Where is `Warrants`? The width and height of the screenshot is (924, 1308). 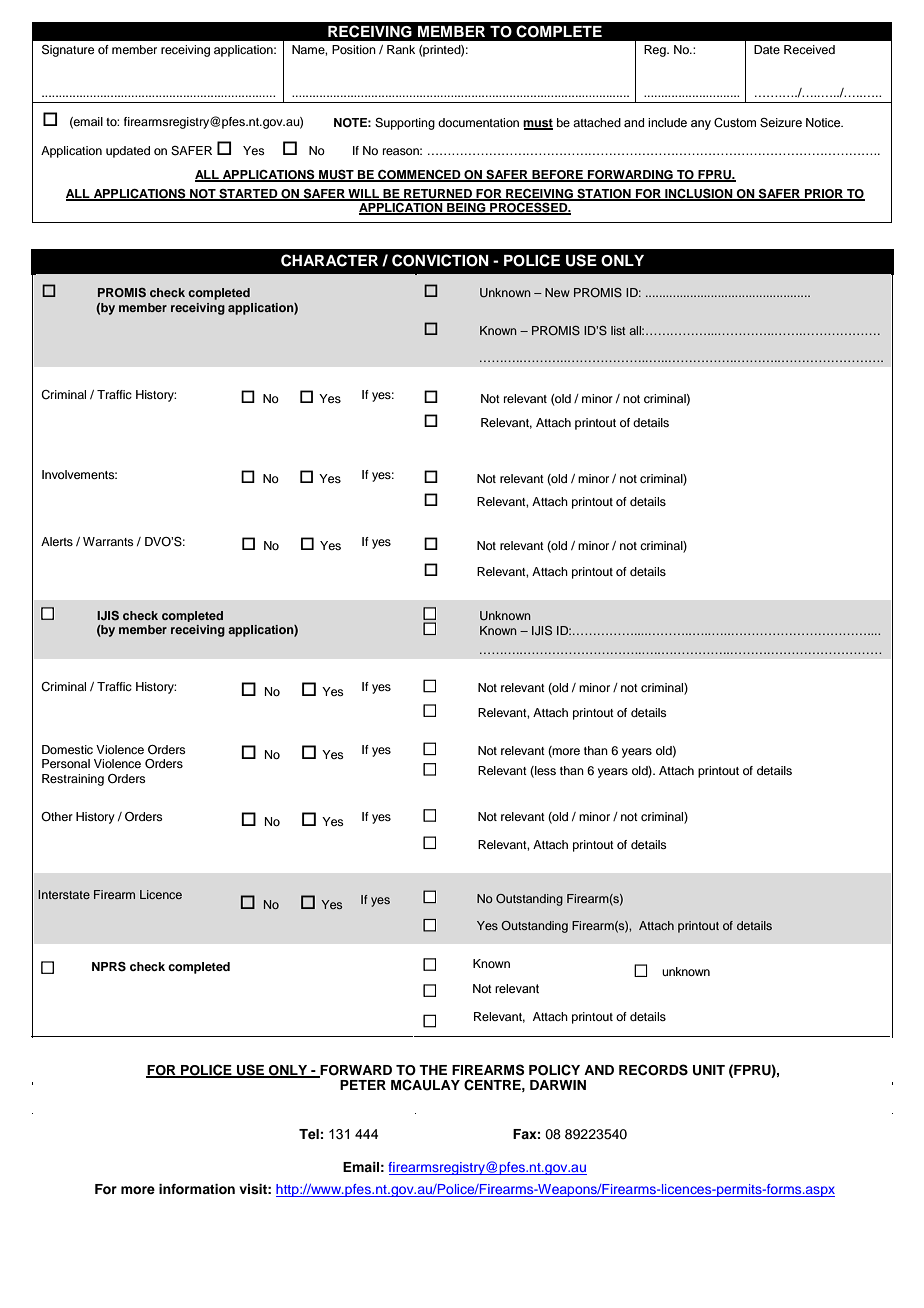
Warrants is located at coordinates (108, 541).
